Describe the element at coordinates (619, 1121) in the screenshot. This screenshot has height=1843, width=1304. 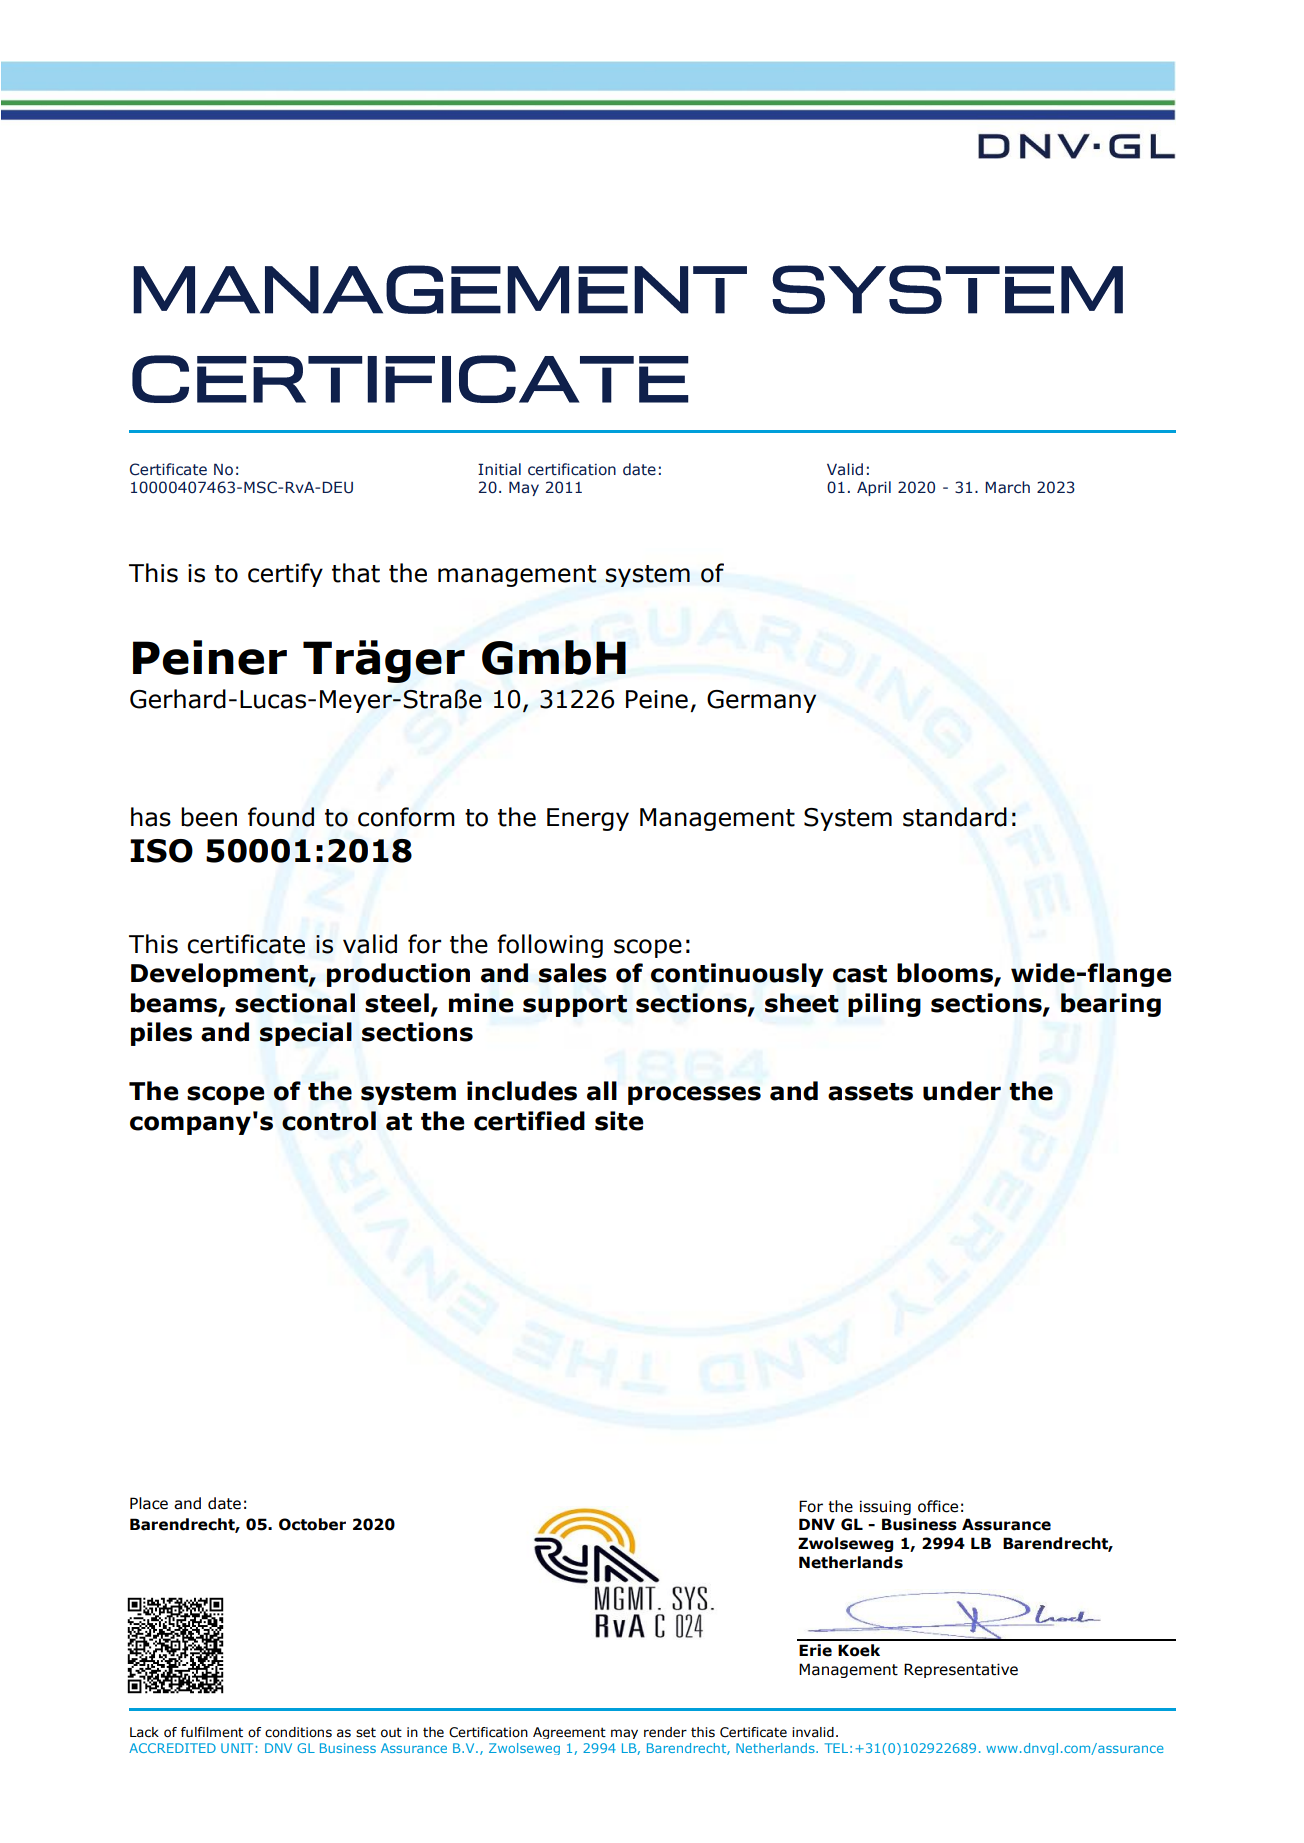
I see `site` at that location.
